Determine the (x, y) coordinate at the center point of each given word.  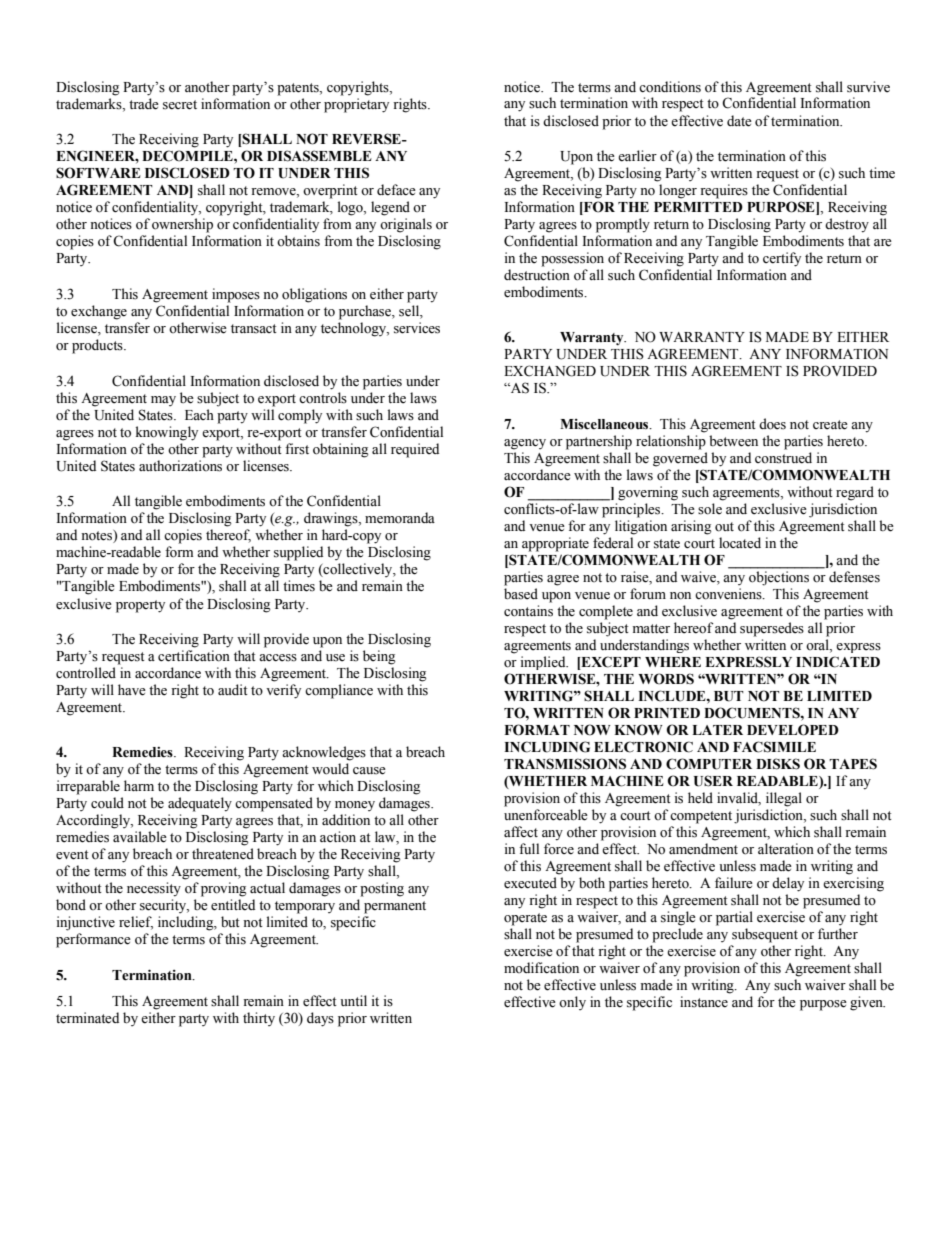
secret (180, 105)
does (772, 424)
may (163, 401)
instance (704, 1002)
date (739, 121)
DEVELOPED (793, 730)
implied (544, 663)
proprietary (356, 105)
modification (541, 968)
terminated (87, 1018)
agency (525, 444)
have (132, 690)
